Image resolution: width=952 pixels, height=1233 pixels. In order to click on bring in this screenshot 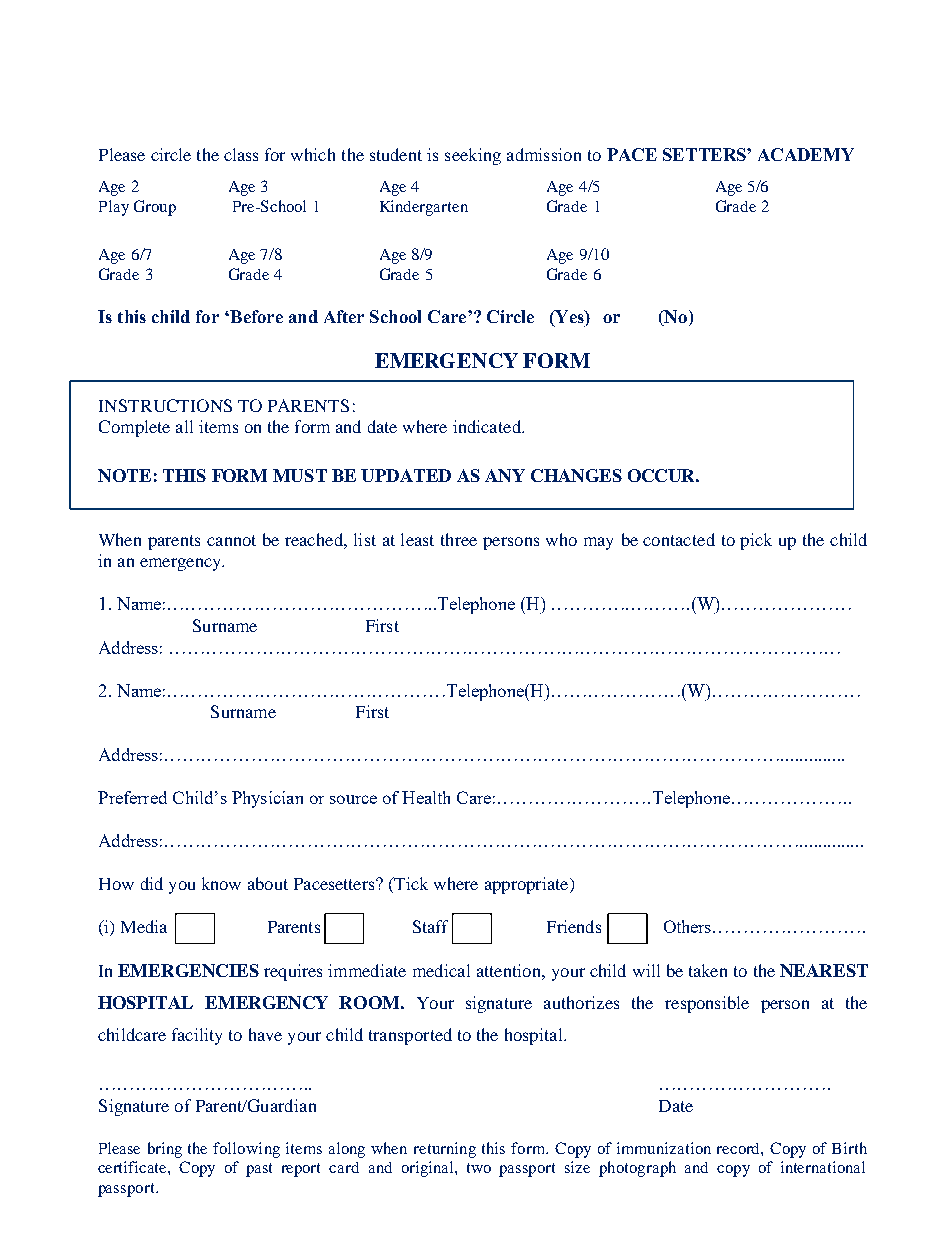, I will do `click(165, 1150)`.
